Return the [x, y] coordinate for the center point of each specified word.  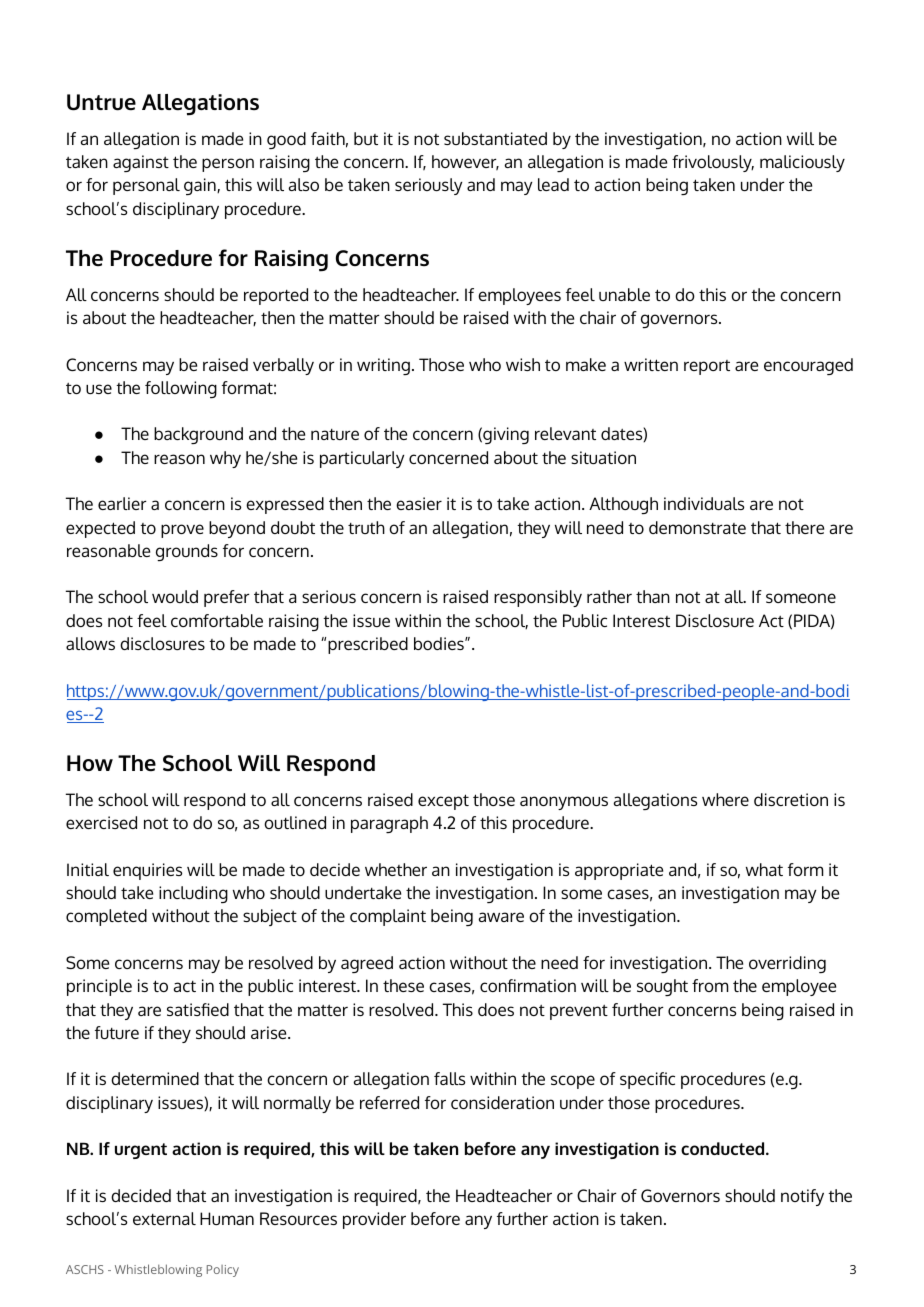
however [465, 162]
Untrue [101, 102]
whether [396, 869]
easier [419, 503]
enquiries [147, 871]
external [164, 1218]
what [764, 869]
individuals [704, 503]
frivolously [713, 163]
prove [182, 531]
